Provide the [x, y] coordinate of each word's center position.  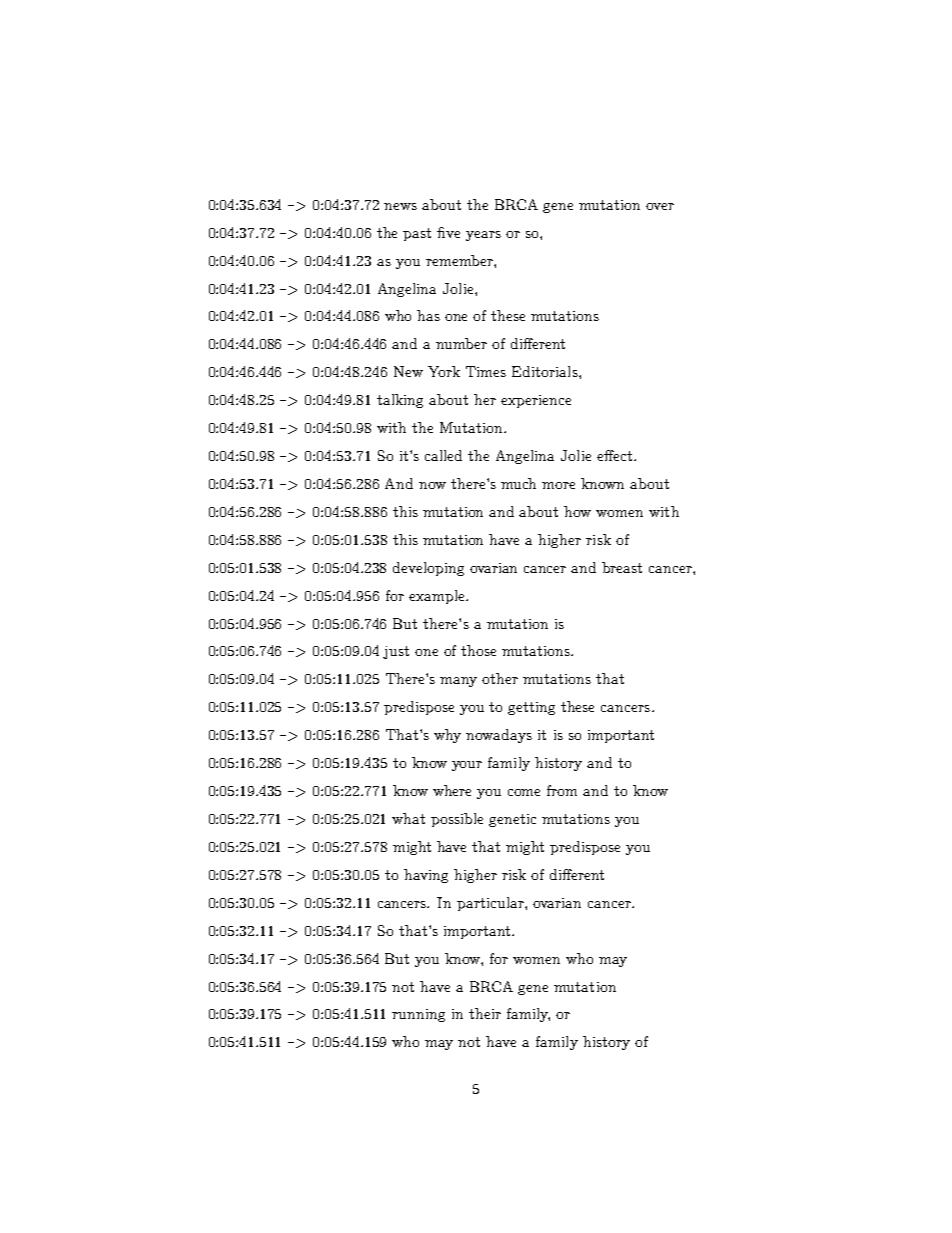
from [562, 790]
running [418, 1015]
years [483, 236]
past [417, 234]
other [500, 678]
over [660, 206]
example [438, 597]
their [485, 1013]
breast [622, 567]
